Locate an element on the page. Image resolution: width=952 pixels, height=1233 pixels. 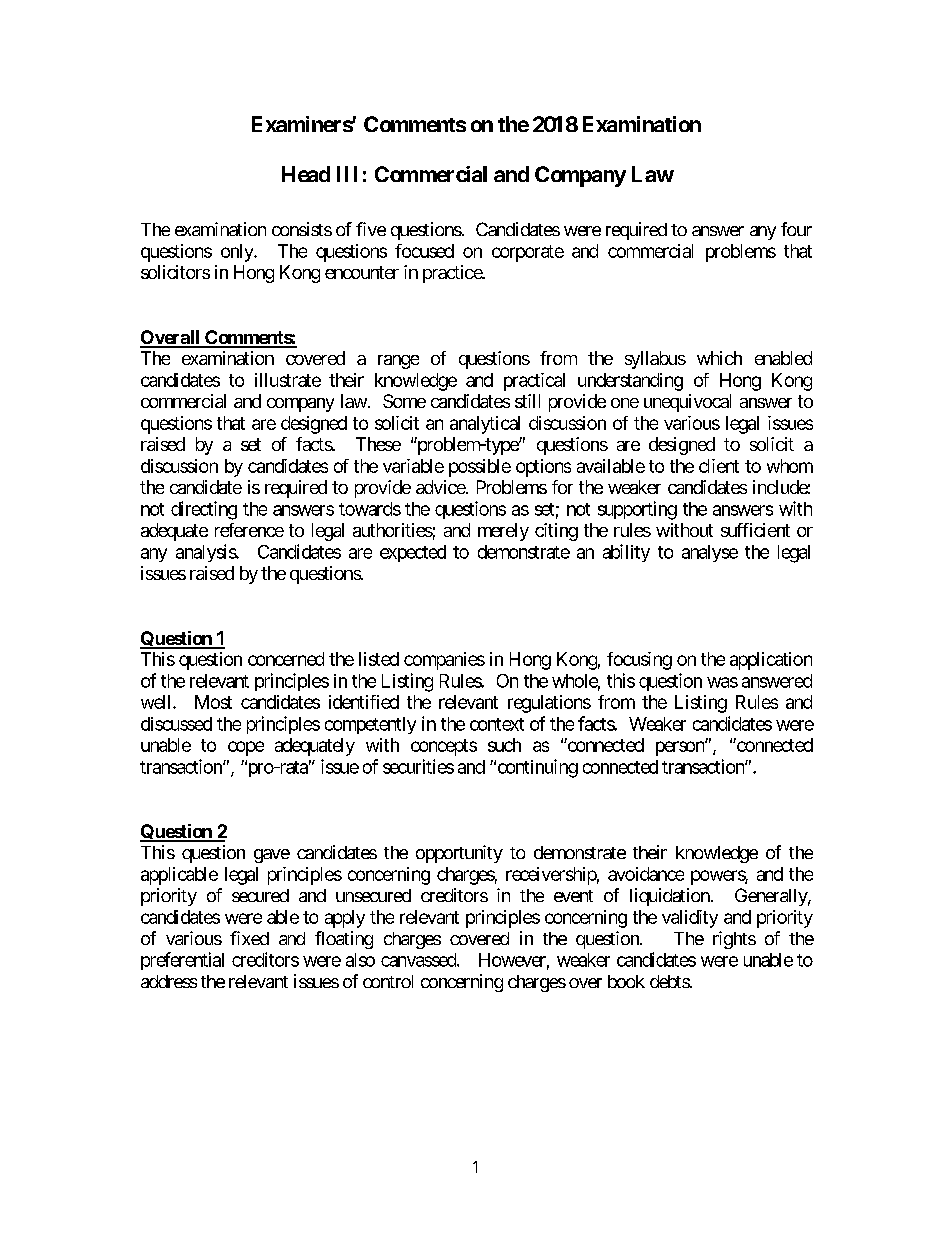
client is located at coordinates (719, 466).
